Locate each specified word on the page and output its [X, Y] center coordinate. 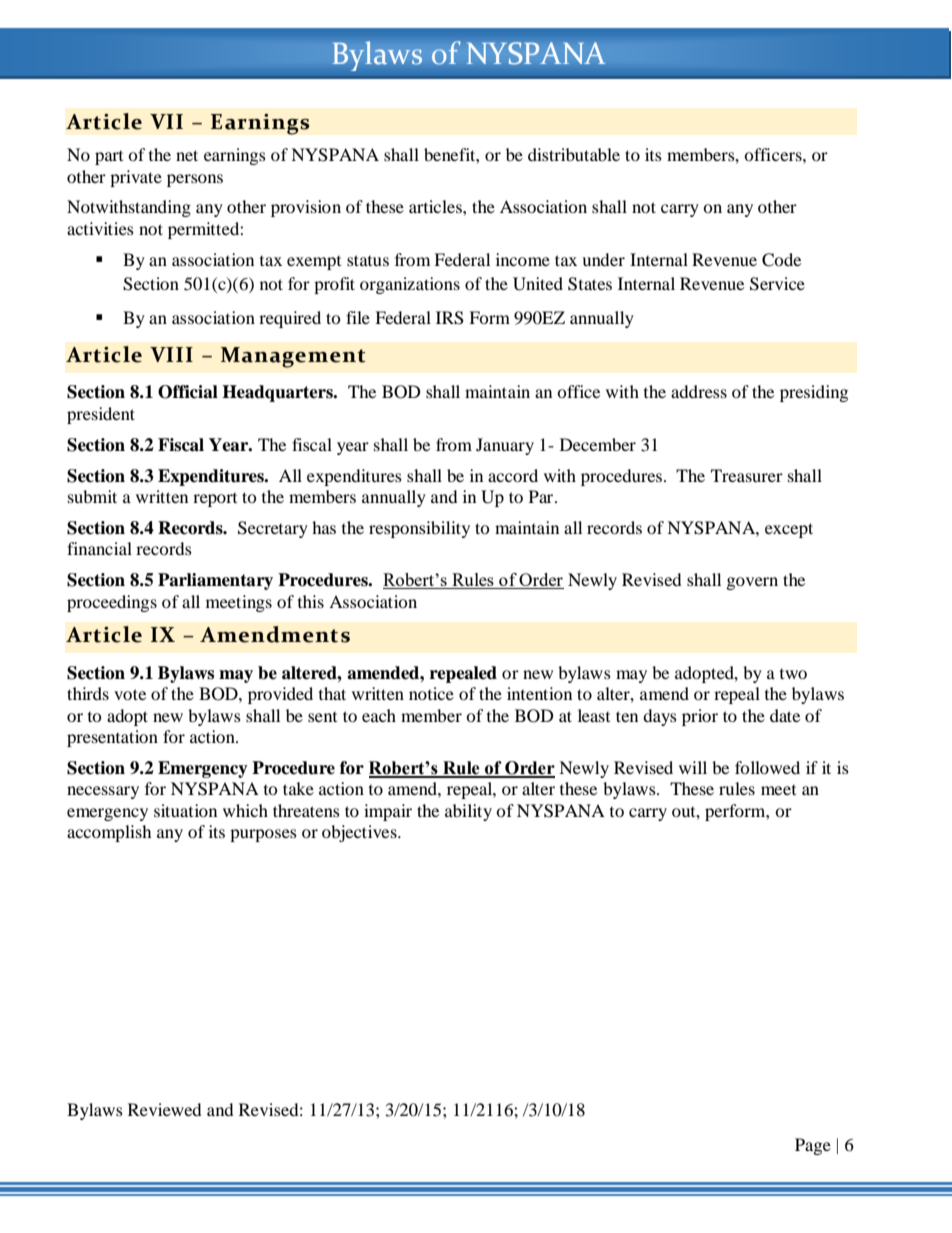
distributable [574, 154]
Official [188, 392]
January [505, 446]
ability [468, 812]
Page [813, 1146]
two [793, 674]
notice [431, 693]
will [693, 767]
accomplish [109, 833]
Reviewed [165, 1109]
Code [781, 260]
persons [195, 180]
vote [130, 694]
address [699, 391]
